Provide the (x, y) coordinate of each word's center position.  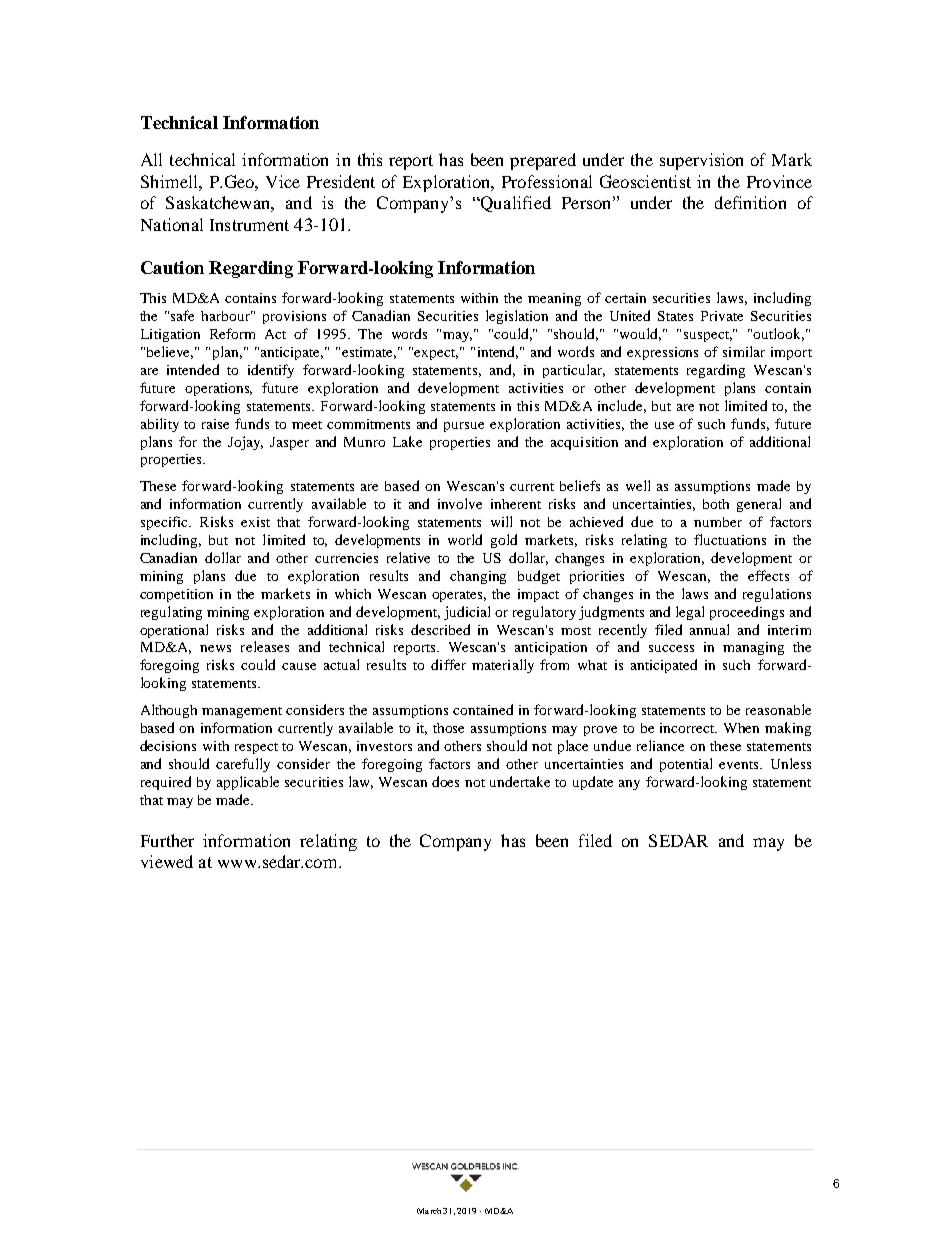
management (242, 712)
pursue (464, 427)
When (741, 728)
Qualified (515, 204)
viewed (167, 861)
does (445, 781)
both (716, 504)
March (429, 1211)
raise (215, 424)
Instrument (249, 225)
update (593, 783)
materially (503, 666)
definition (750, 202)
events (740, 765)
